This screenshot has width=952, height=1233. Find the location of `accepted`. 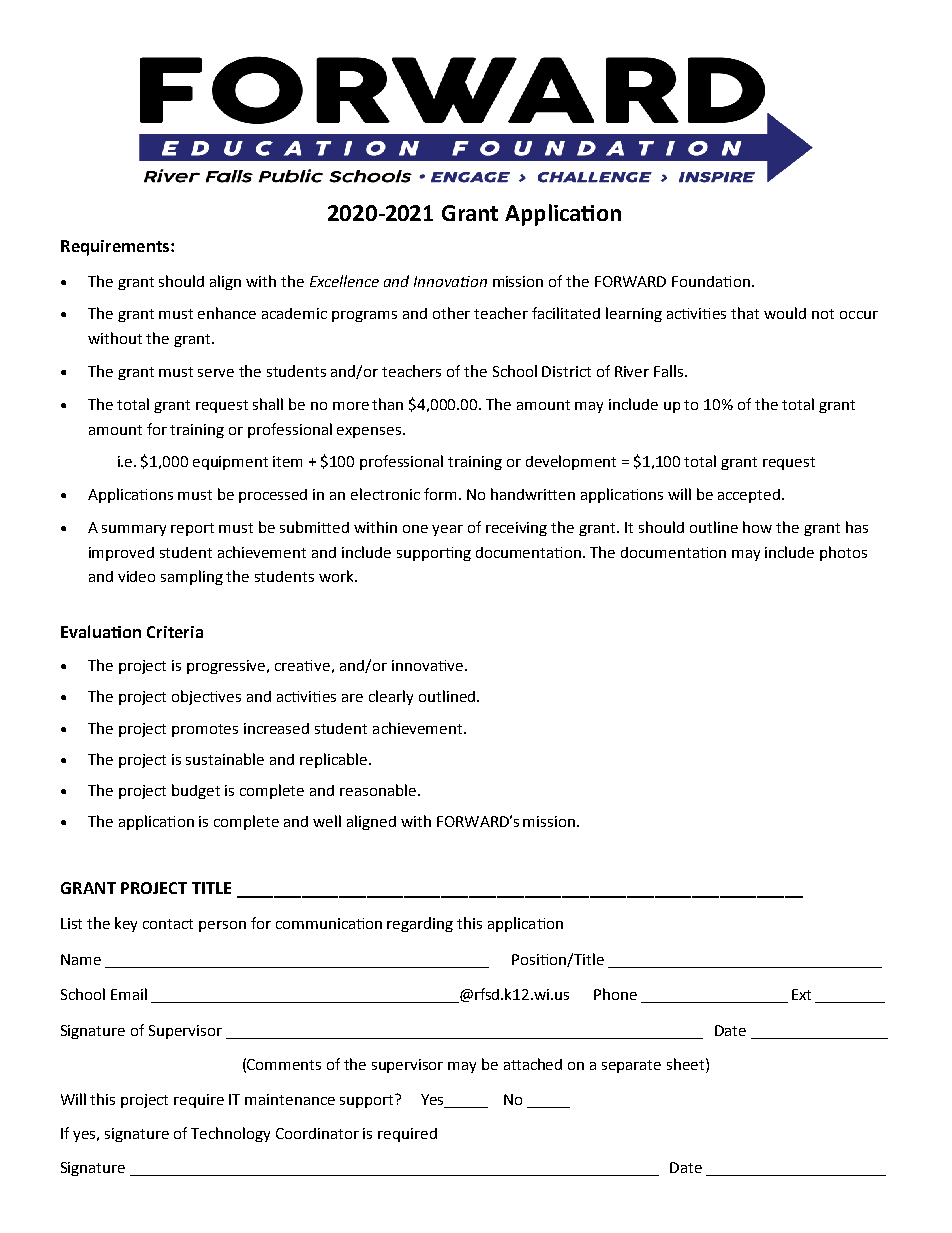

accepted is located at coordinates (749, 496).
